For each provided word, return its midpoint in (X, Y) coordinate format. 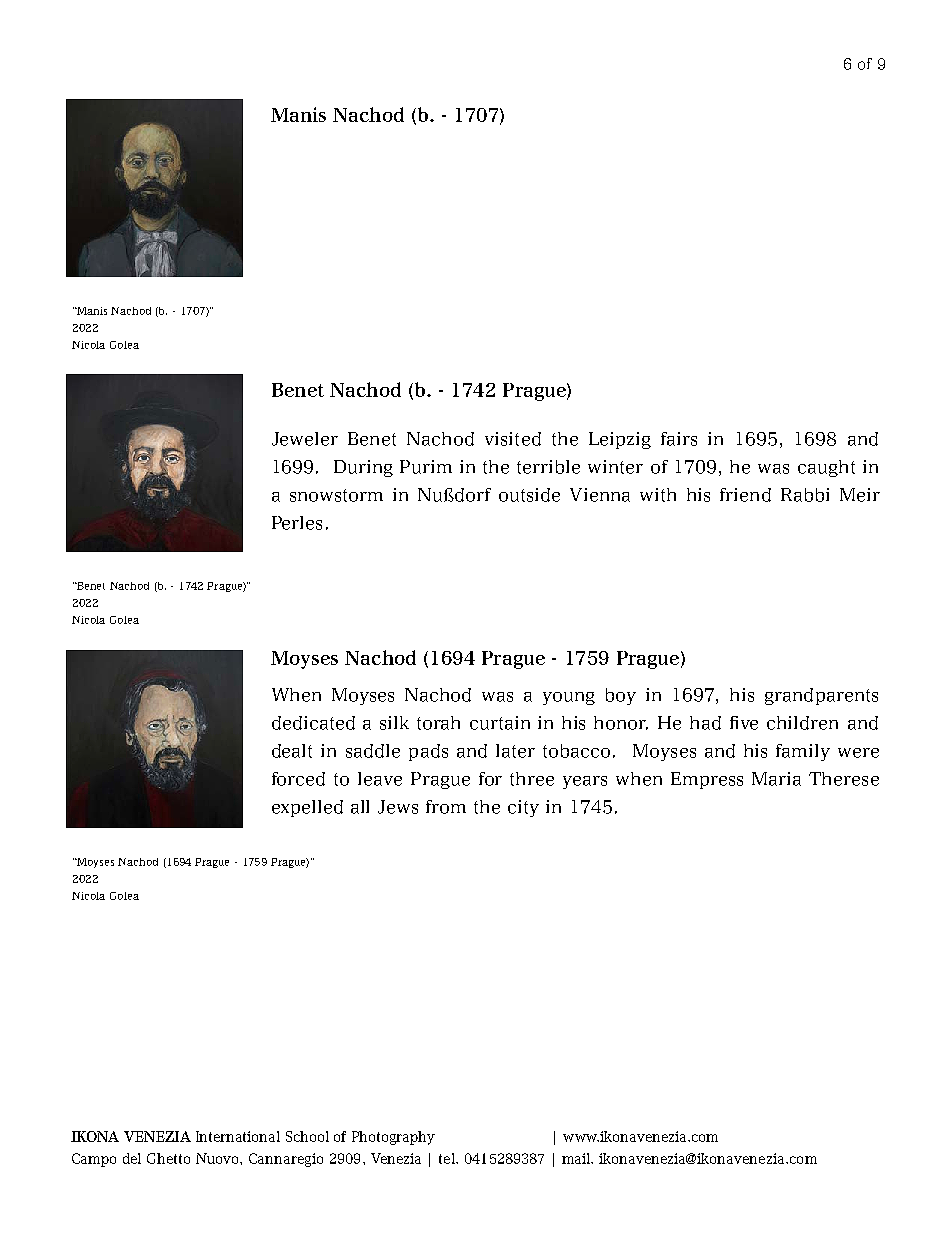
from (446, 807)
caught (826, 468)
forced (298, 779)
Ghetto (168, 1158)
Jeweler (305, 439)
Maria (776, 779)
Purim (426, 467)
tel (448, 1158)
